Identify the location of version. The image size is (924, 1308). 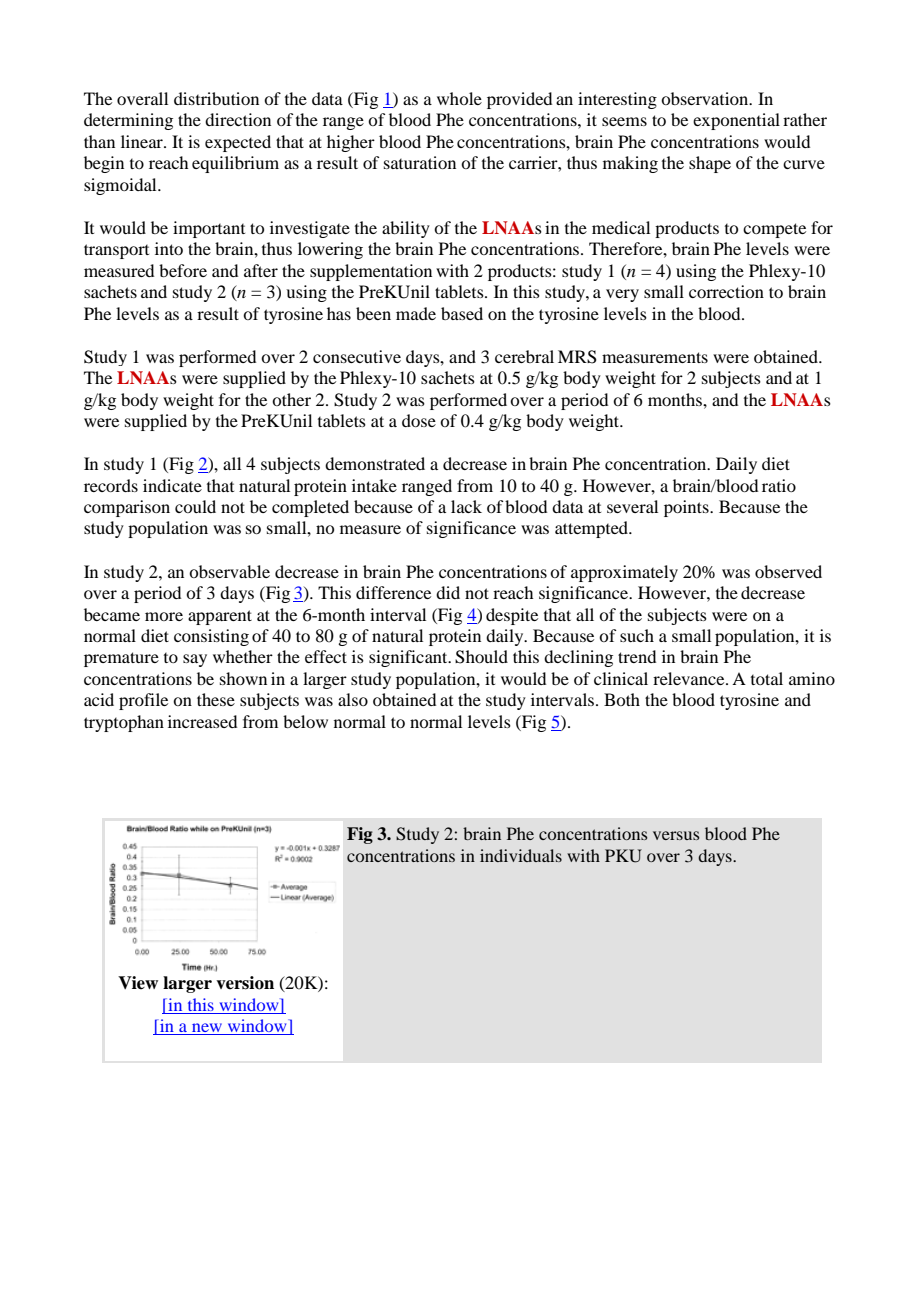
(245, 983).
